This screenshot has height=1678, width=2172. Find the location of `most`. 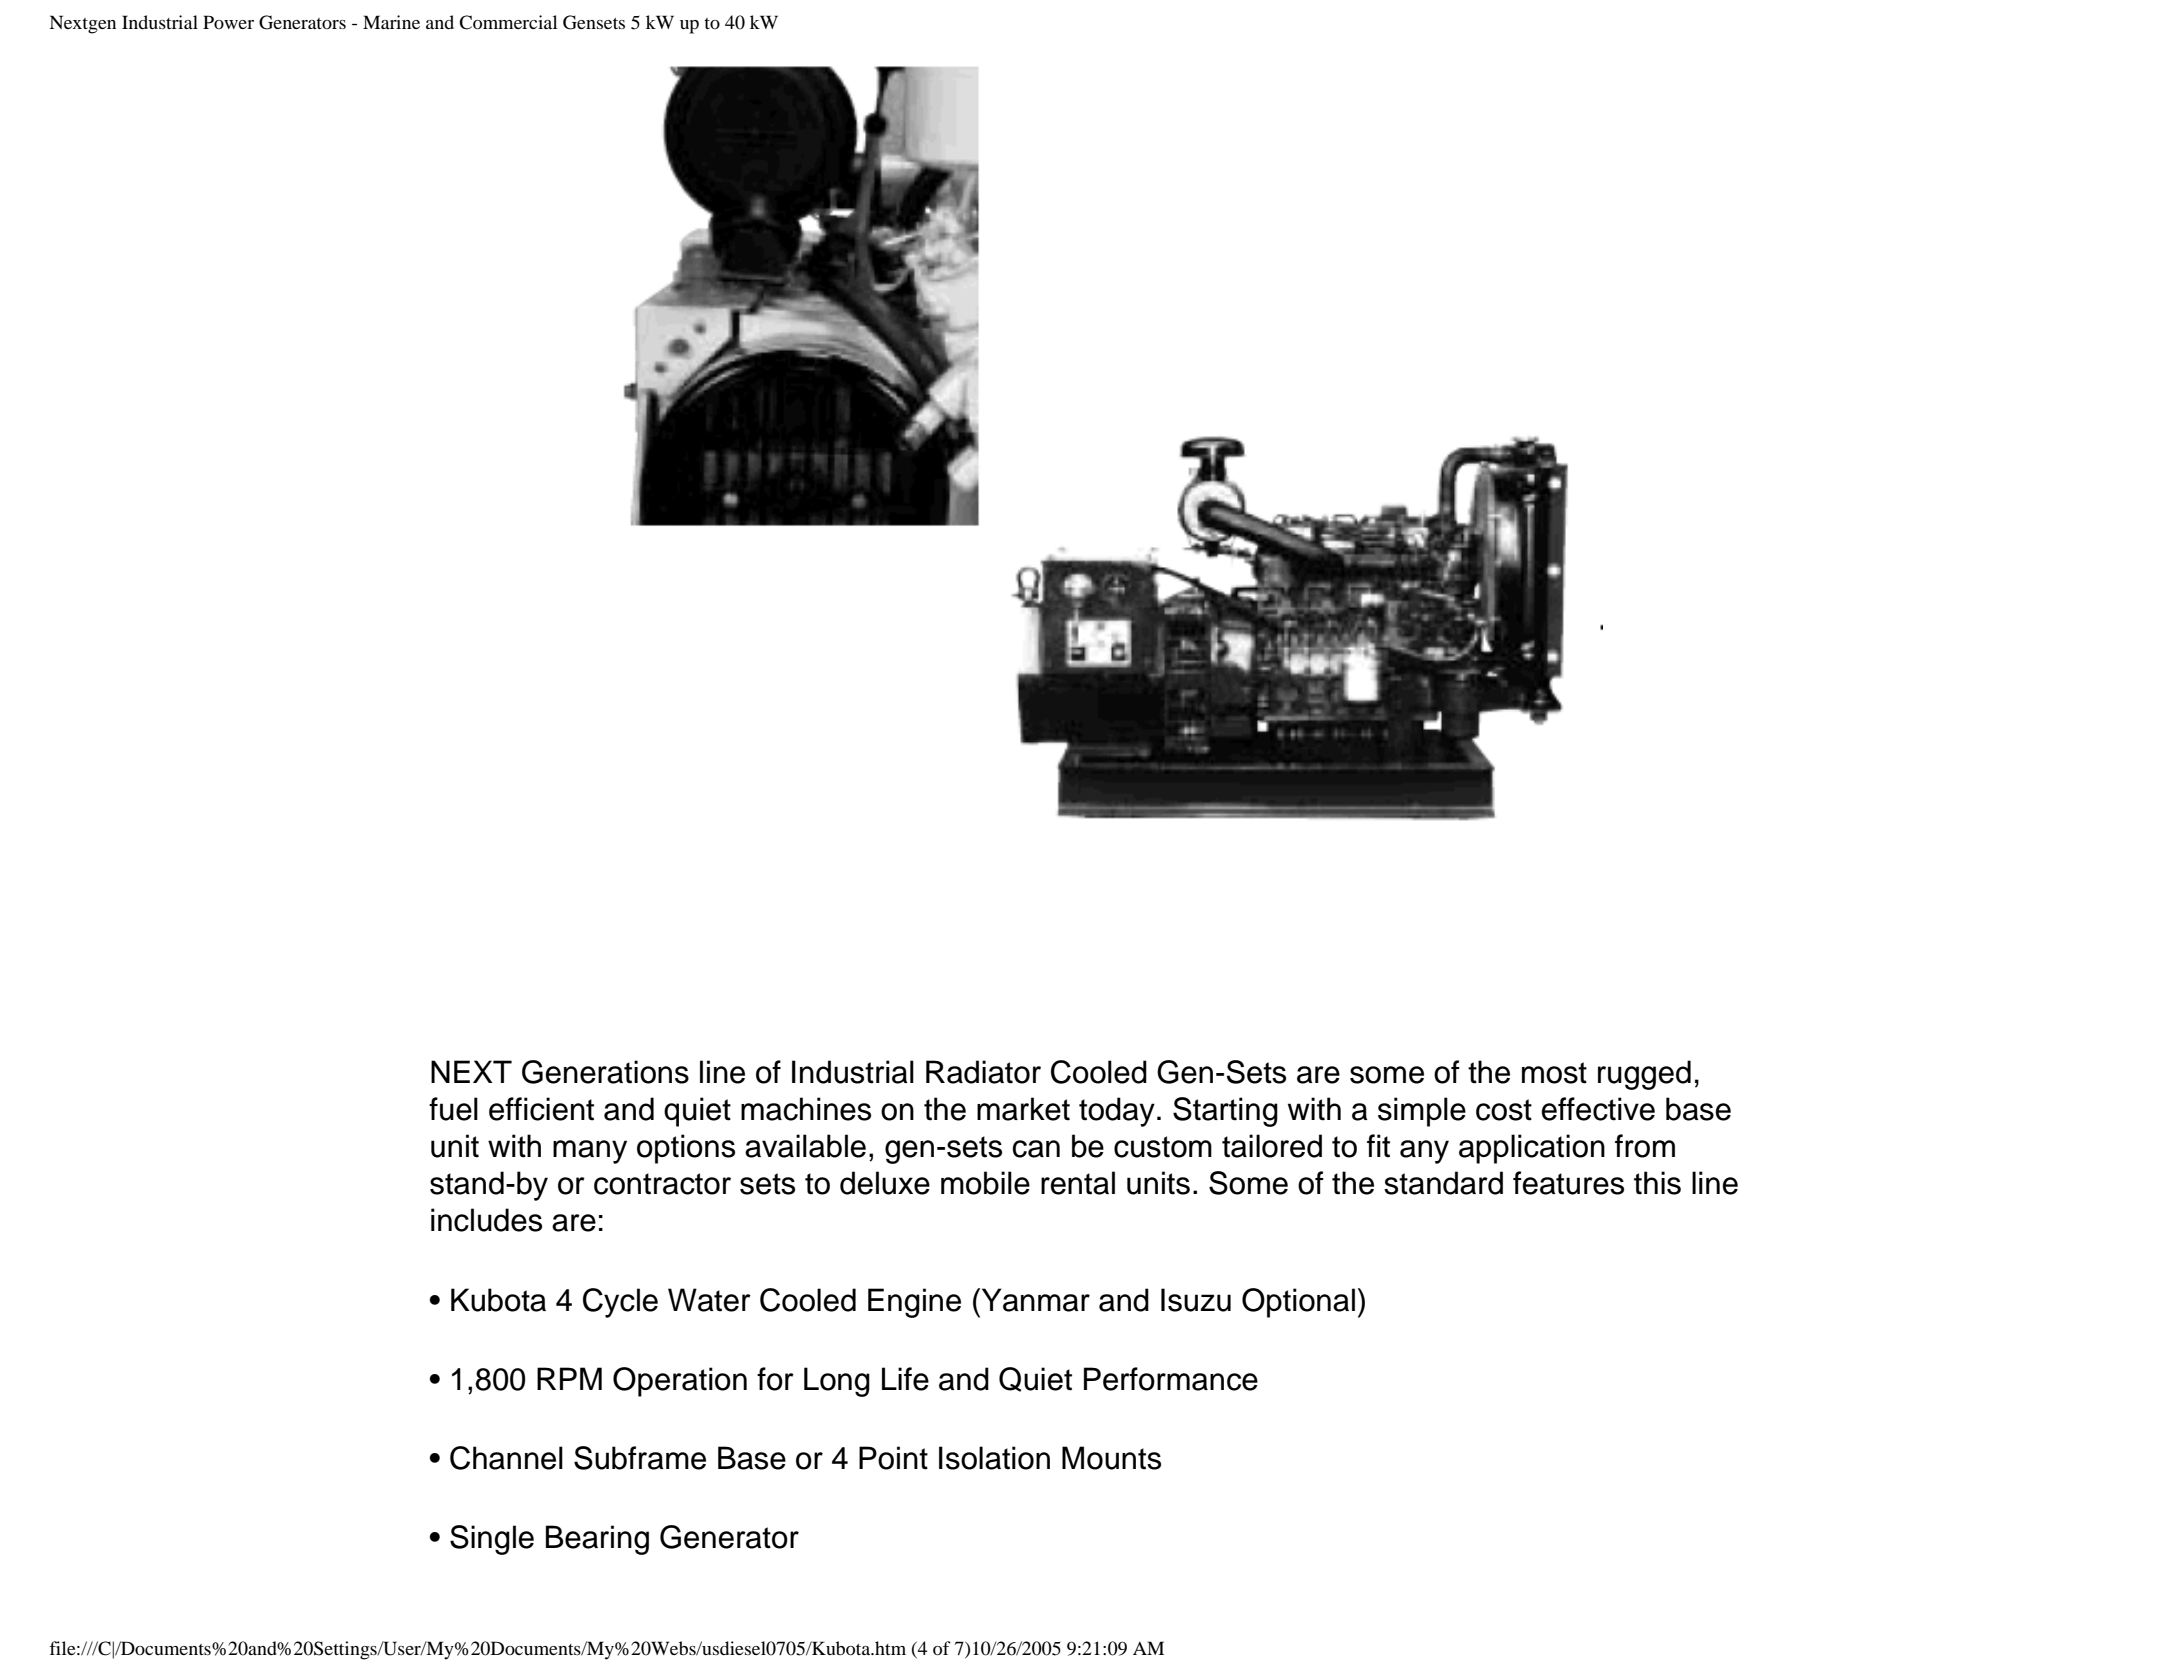

most is located at coordinates (1554, 1073).
